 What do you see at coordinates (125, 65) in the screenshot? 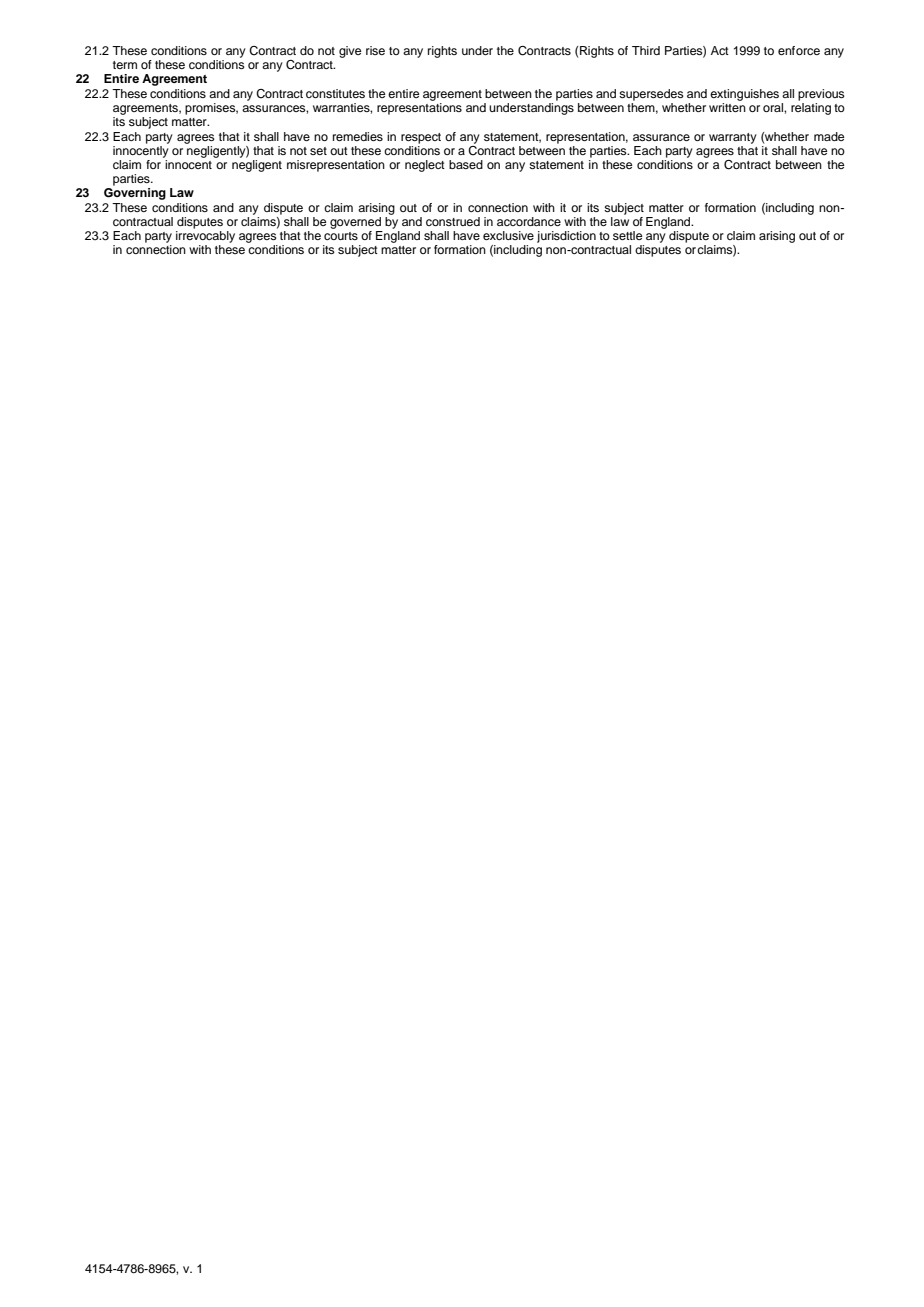
I see `term` at bounding box center [125, 65].
